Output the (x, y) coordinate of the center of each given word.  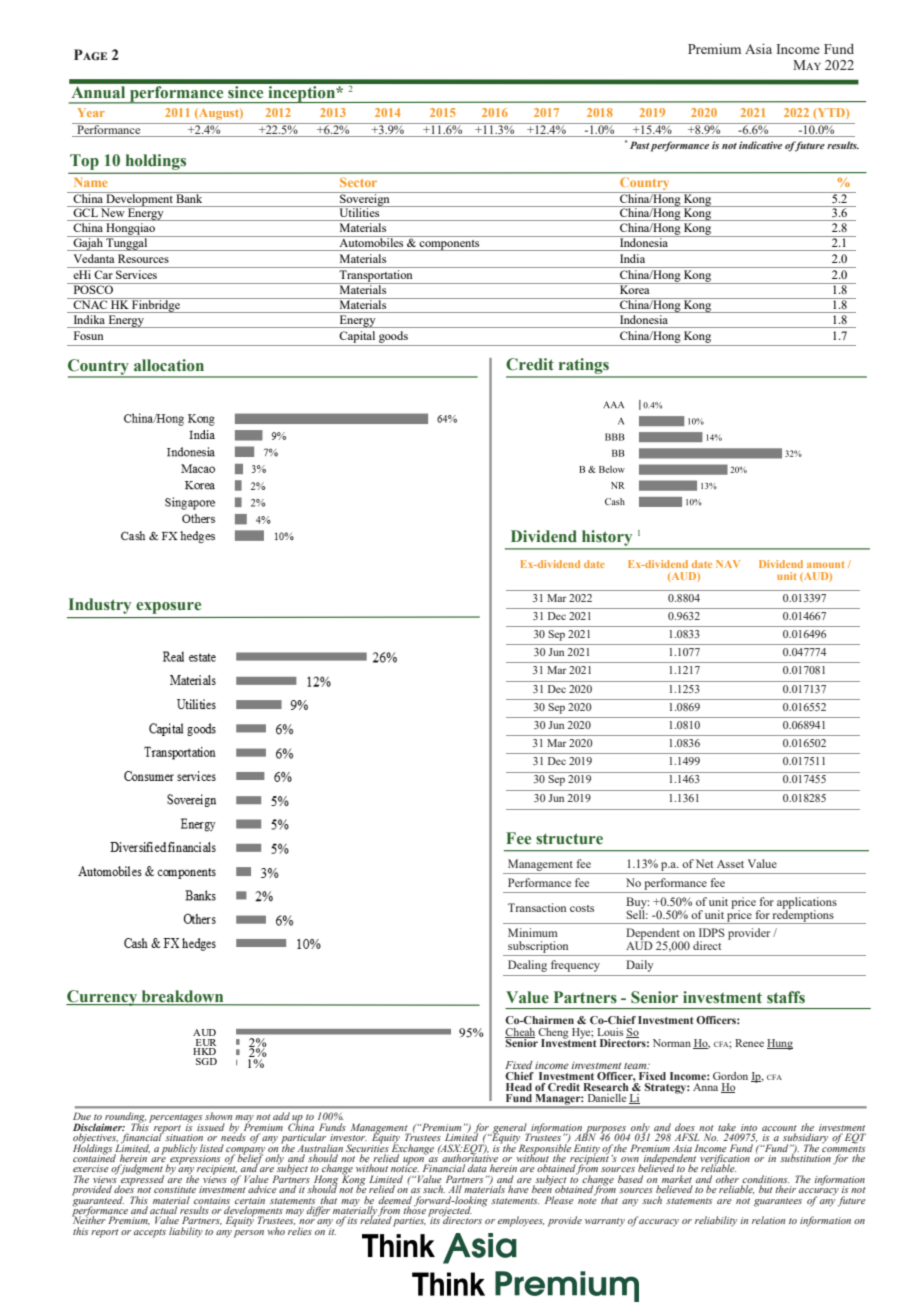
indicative (760, 145)
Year (91, 112)
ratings (583, 367)
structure (569, 839)
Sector (358, 182)
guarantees (778, 1202)
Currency (103, 998)
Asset (730, 864)
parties (409, 1222)
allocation (169, 365)
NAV (728, 564)
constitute (175, 1189)
